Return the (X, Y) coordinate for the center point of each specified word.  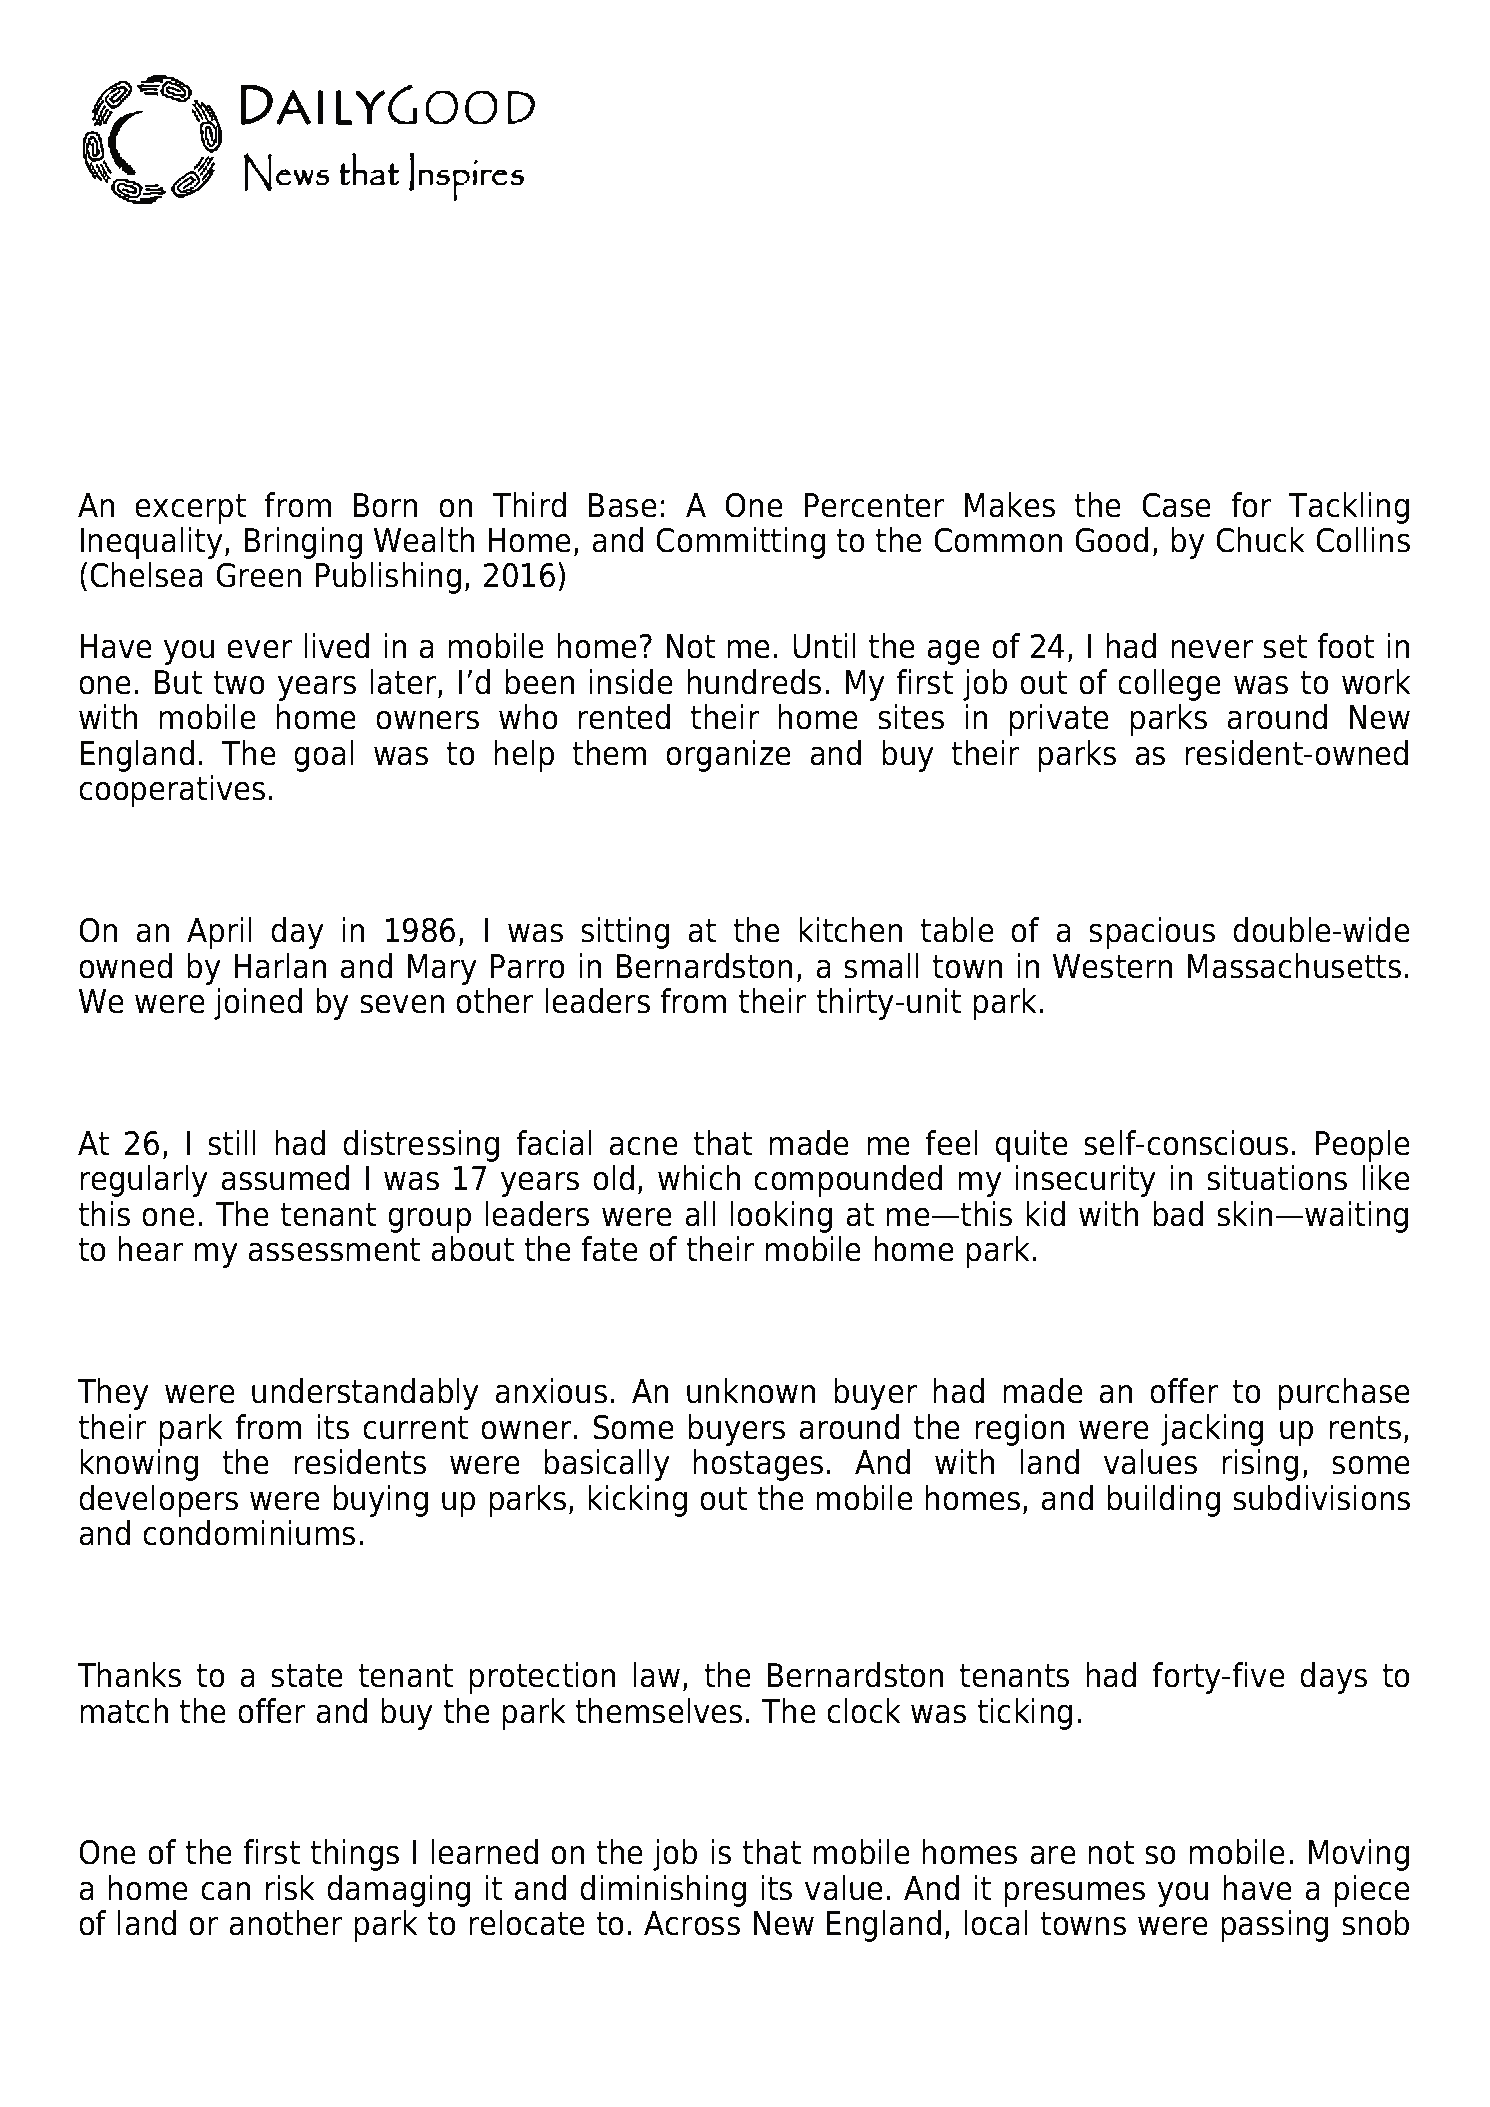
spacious (1152, 933)
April (219, 933)
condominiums (249, 1533)
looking (781, 1217)
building (1163, 1501)
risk (290, 1888)
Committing (740, 543)
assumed (285, 1178)
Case (1176, 505)
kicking (637, 1501)
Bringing (303, 543)
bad (1178, 1214)
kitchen (850, 930)
